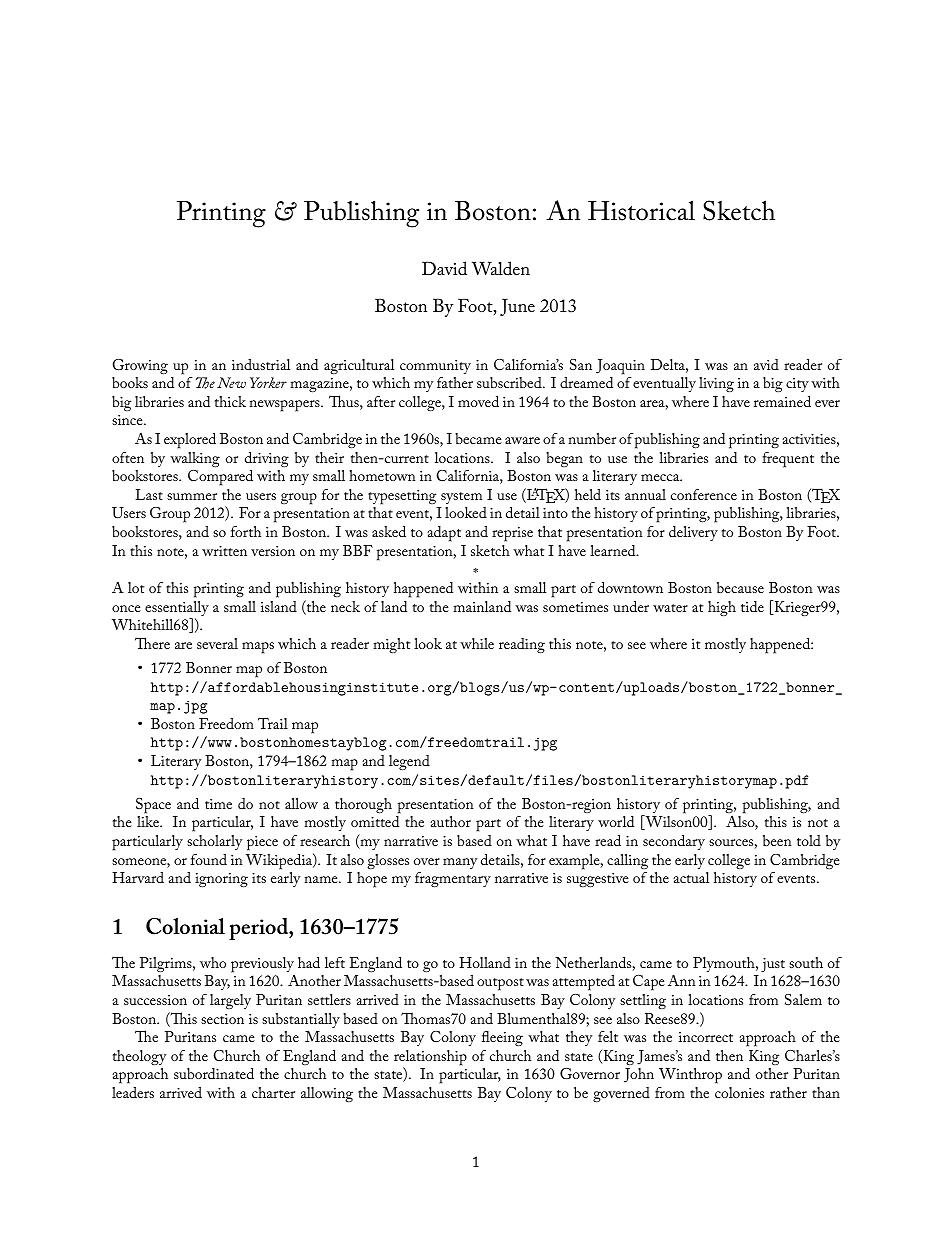  What do you see at coordinates (214, 1073) in the image?
I see `subordinated` at bounding box center [214, 1073].
